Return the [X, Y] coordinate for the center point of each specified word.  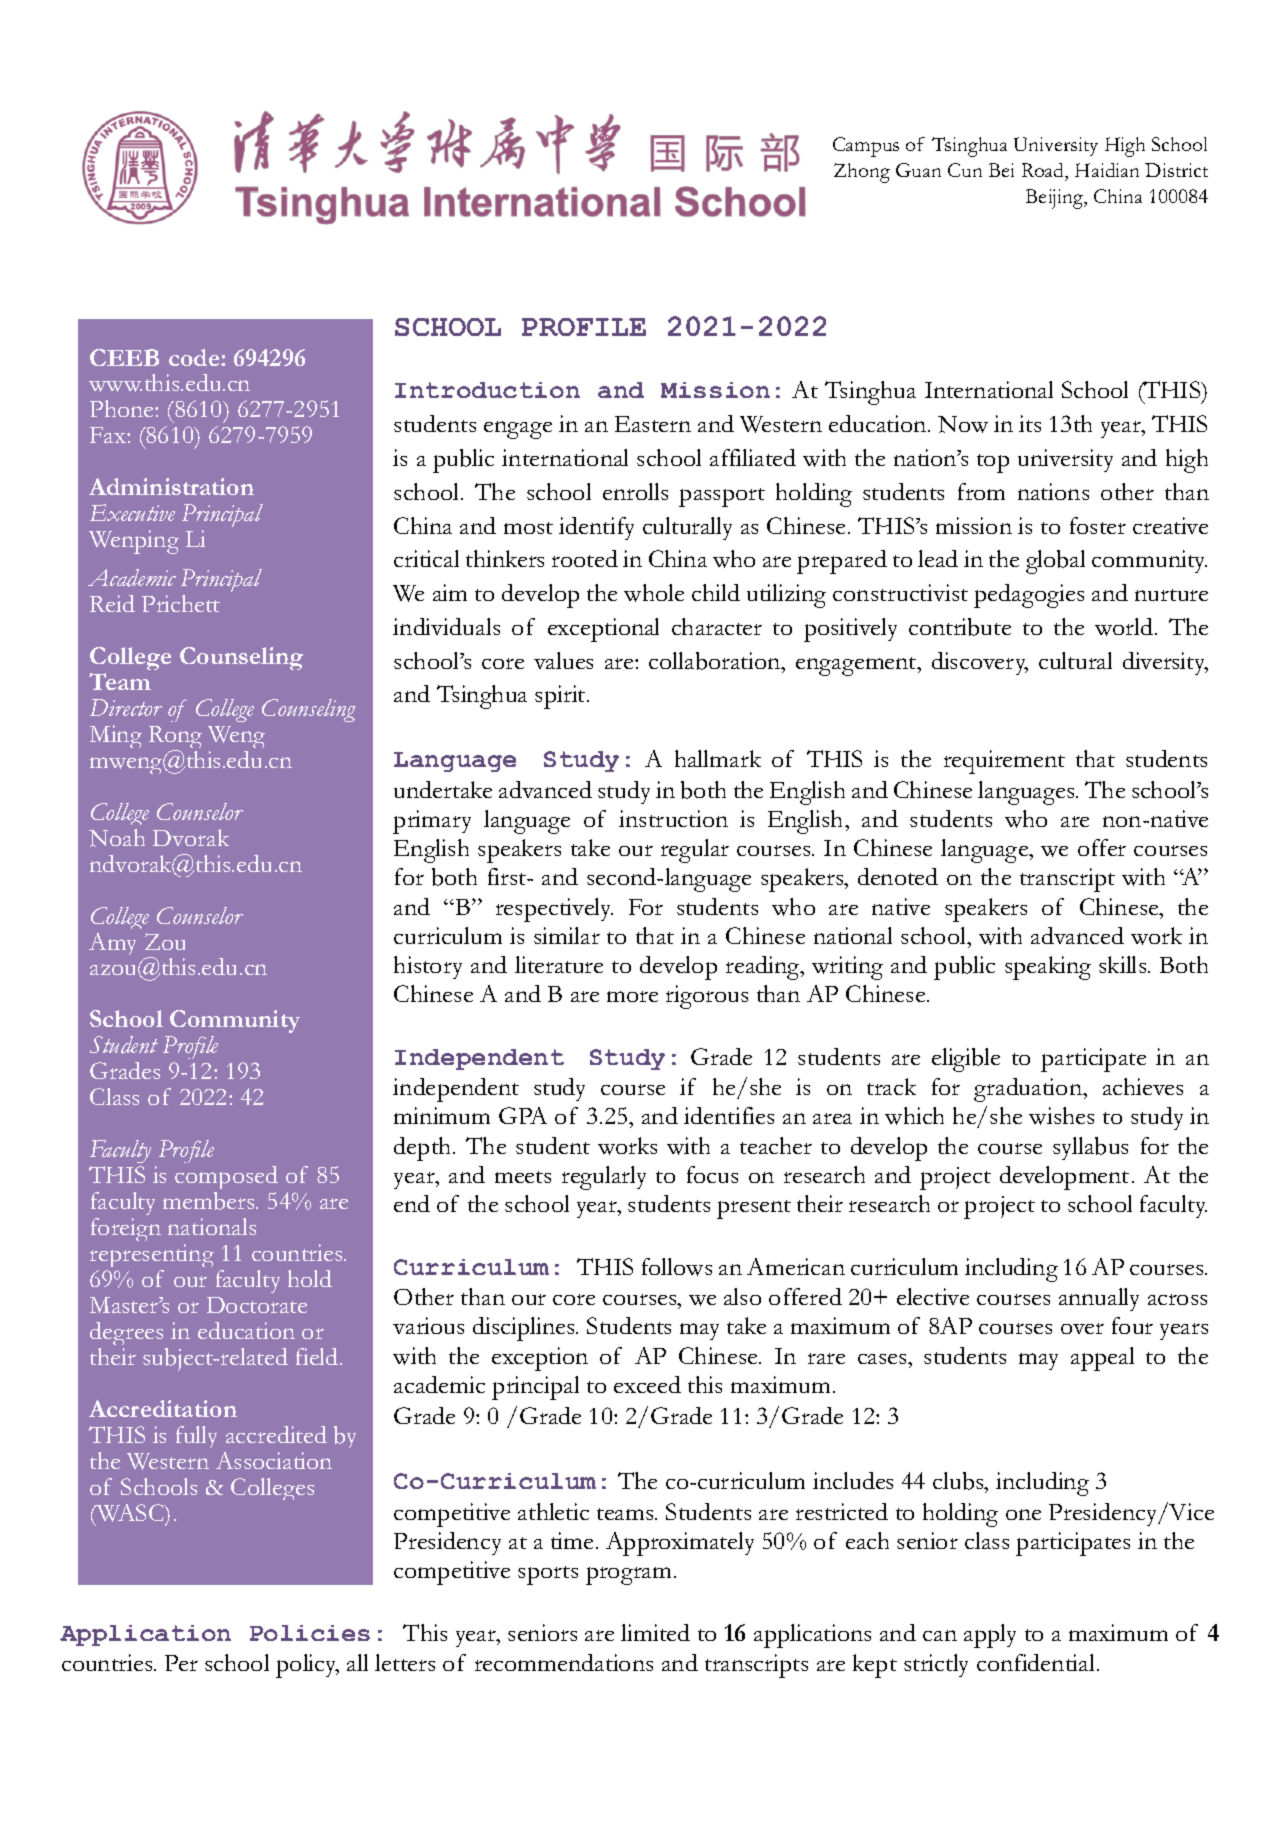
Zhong [862, 173]
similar [567, 935]
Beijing [1056, 199]
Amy [112, 944]
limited [655, 1632]
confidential [1035, 1662]
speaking [1048, 968]
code [195, 357]
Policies [310, 1633]
